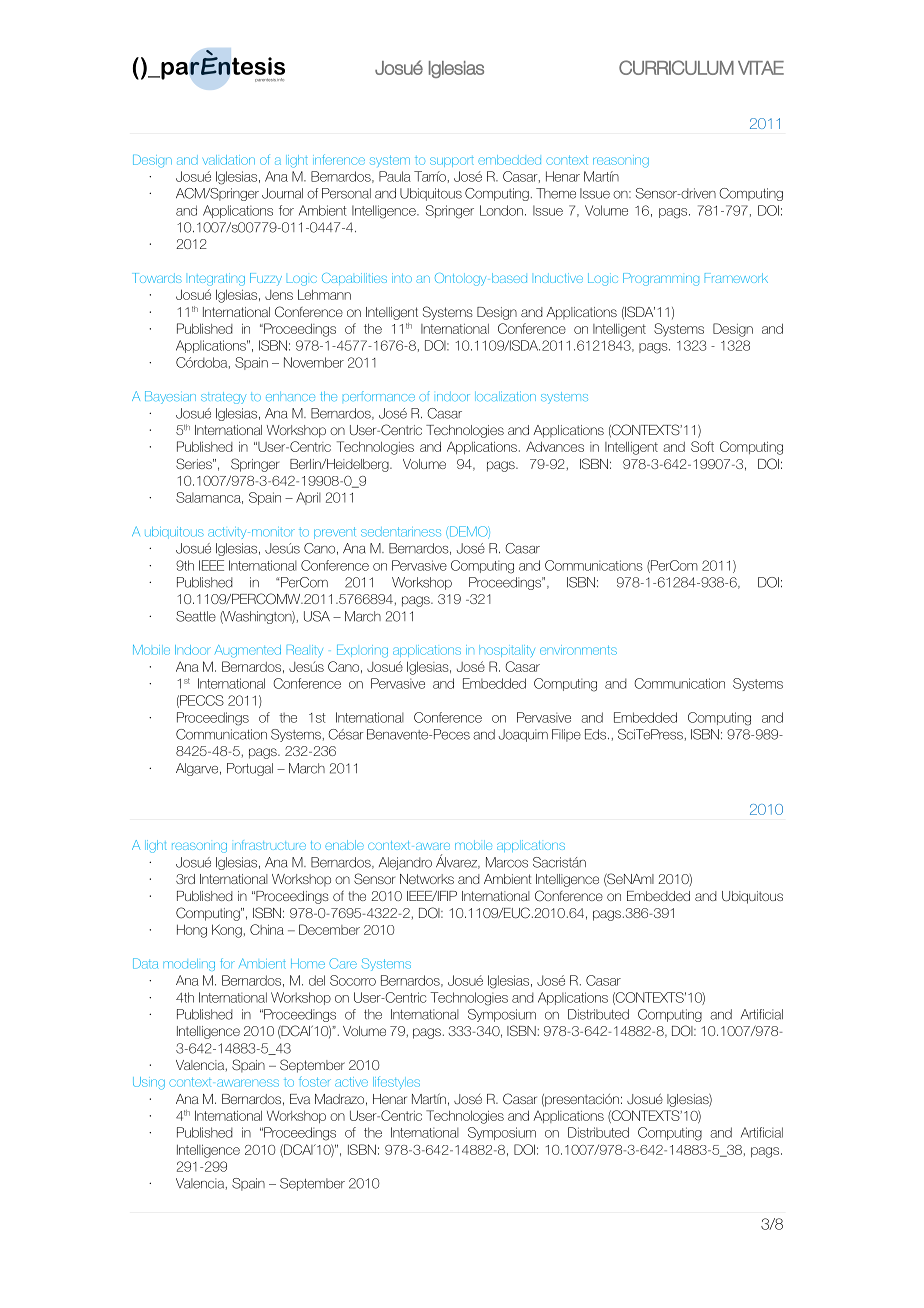 This image has height=1308, width=924. Describe the element at coordinates (452, 162) in the image. I see `support` at that location.
